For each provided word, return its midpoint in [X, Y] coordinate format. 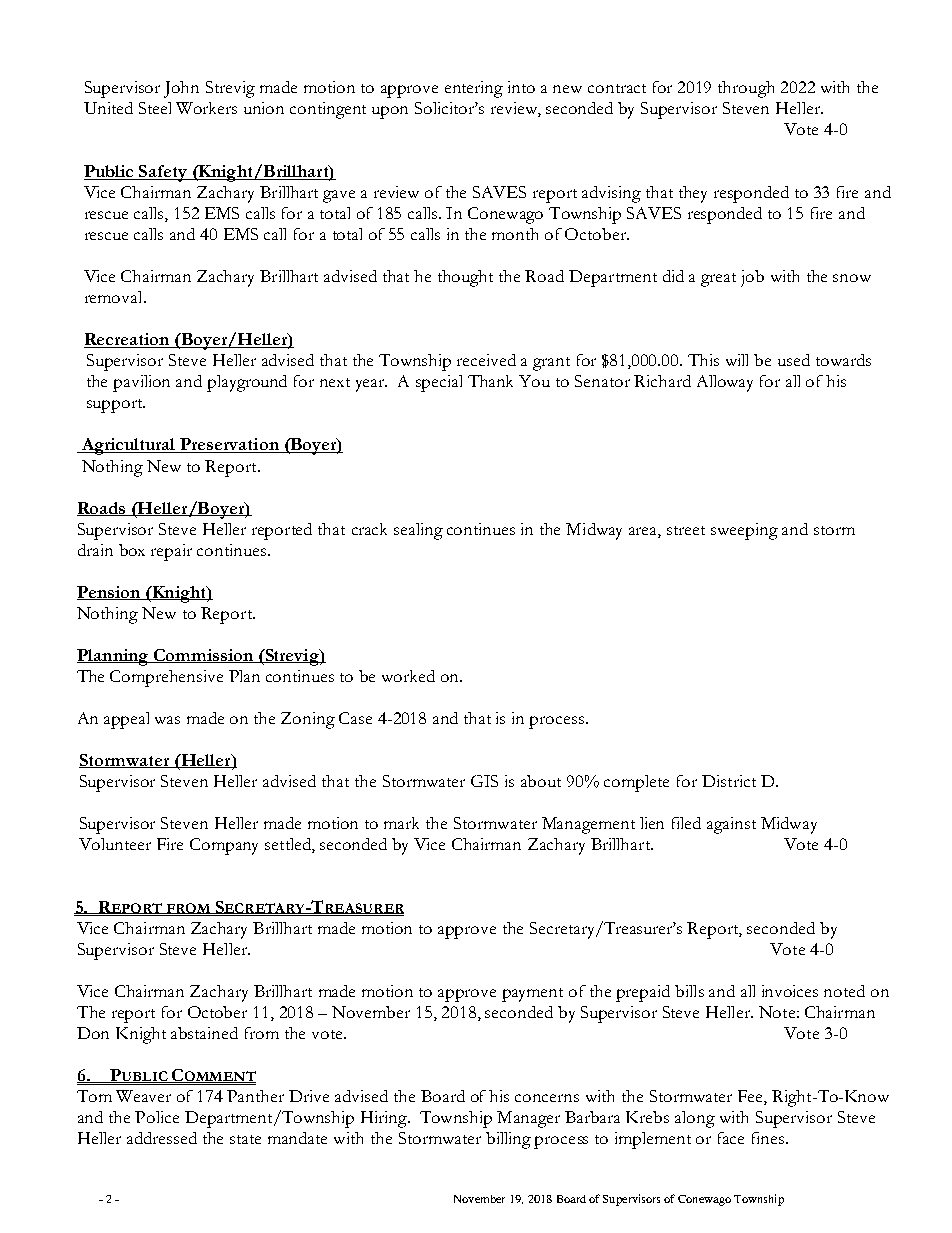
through [746, 89]
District [729, 781]
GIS [484, 781]
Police [157, 1117]
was [167, 720]
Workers [206, 108]
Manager [528, 1119]
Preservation [230, 445]
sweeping [744, 531]
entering [474, 89]
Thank [490, 381]
